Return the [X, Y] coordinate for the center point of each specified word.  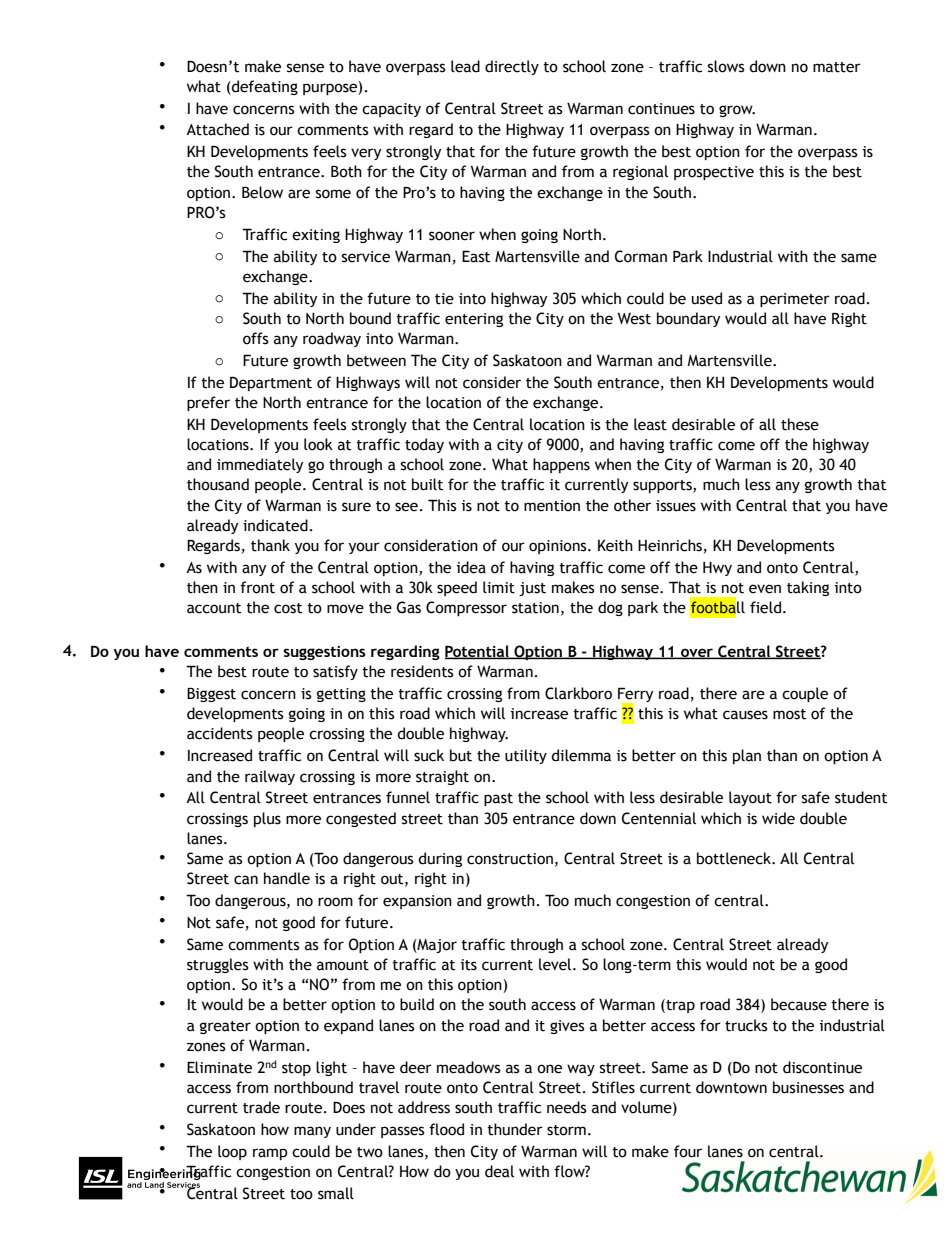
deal [499, 1171]
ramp [270, 1154]
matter [837, 67]
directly [512, 67]
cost [288, 608]
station [535, 608]
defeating [264, 87]
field [765, 607]
